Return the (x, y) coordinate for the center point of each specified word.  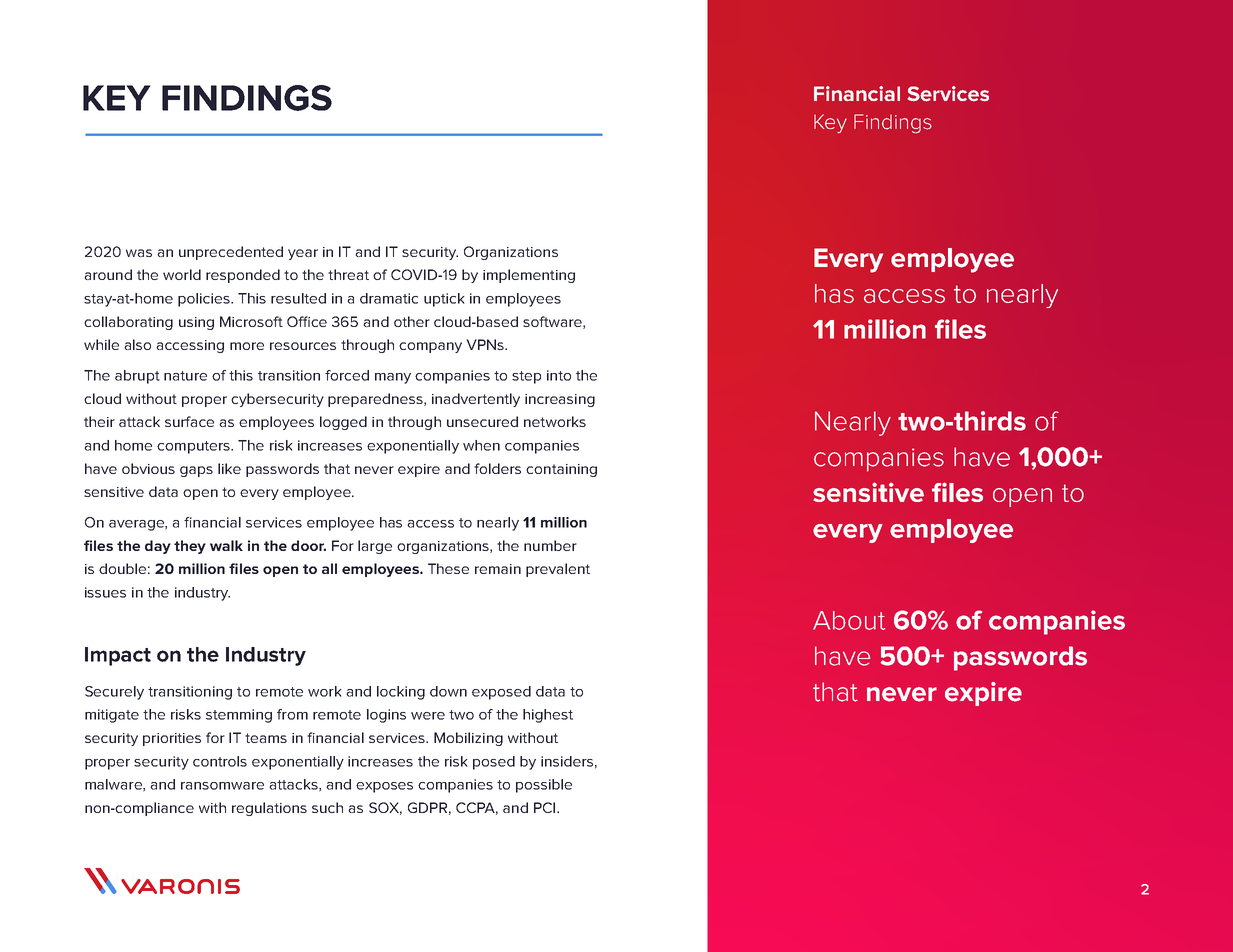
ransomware (222, 786)
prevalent (558, 570)
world (182, 274)
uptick (444, 300)
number (550, 545)
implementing (529, 276)
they (190, 547)
